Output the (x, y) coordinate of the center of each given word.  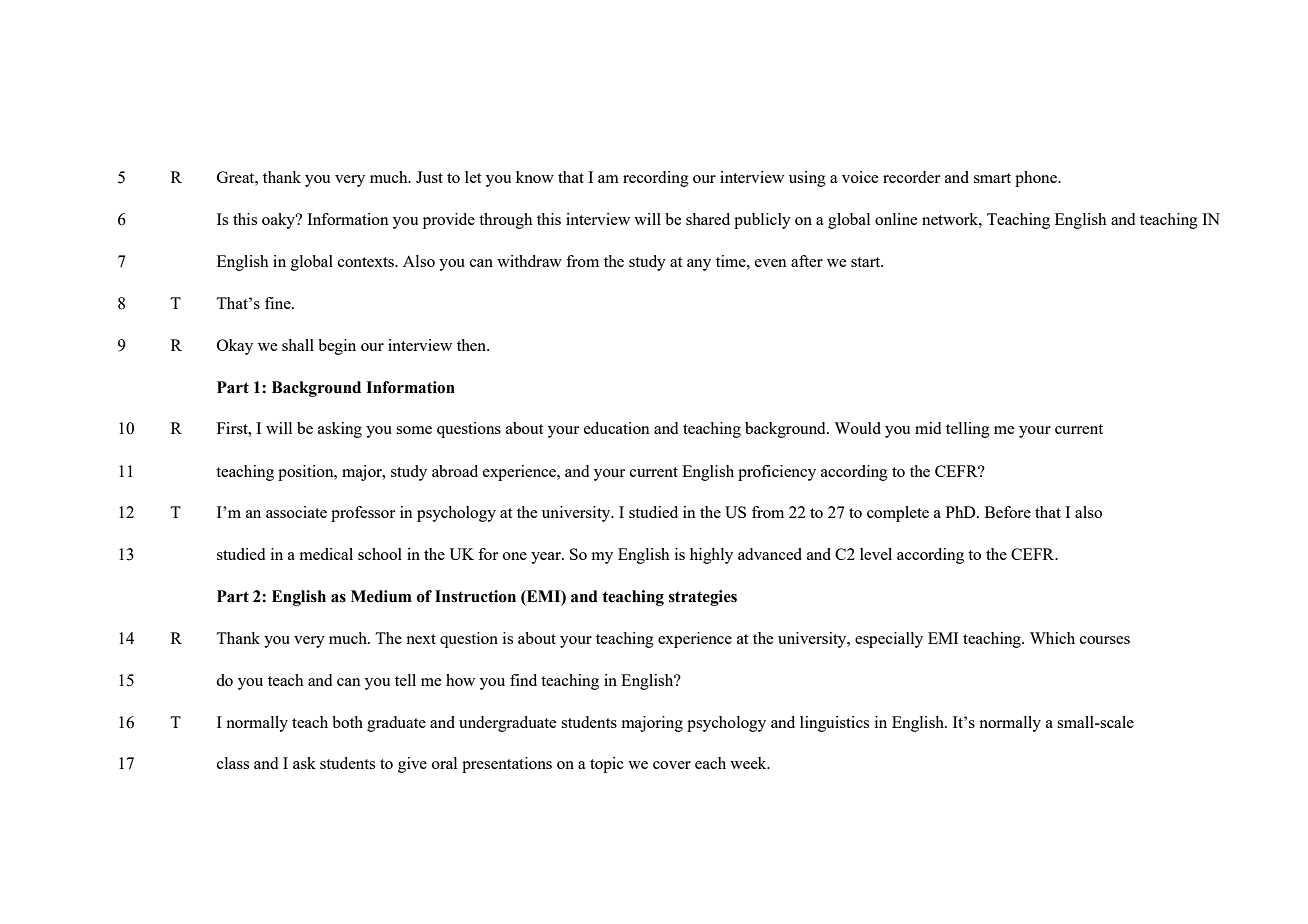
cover (672, 765)
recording (656, 179)
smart (992, 178)
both (347, 722)
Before (1008, 512)
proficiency (777, 473)
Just (429, 177)
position (307, 473)
